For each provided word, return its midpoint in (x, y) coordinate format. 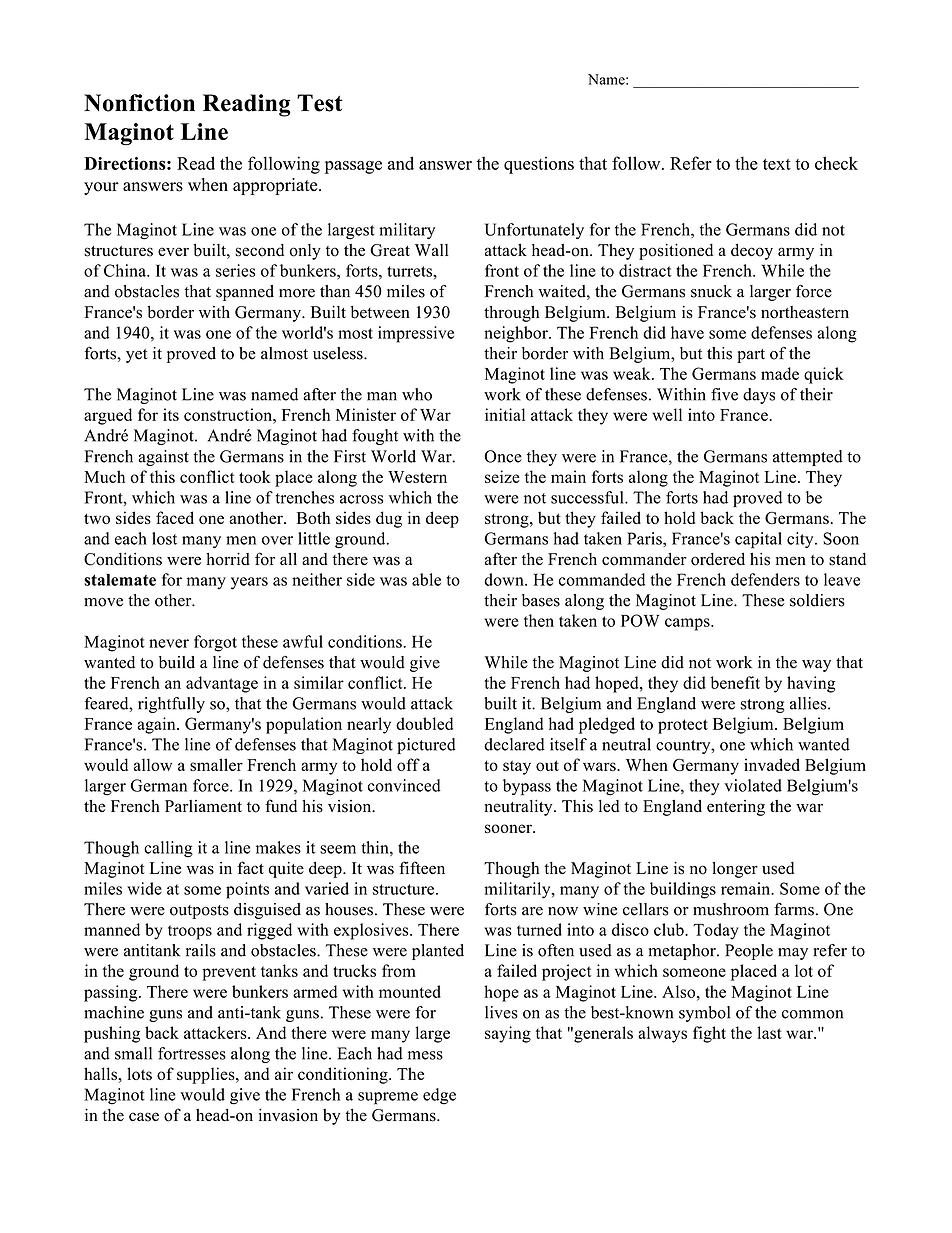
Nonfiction (139, 103)
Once (503, 456)
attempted (808, 458)
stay (517, 767)
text (777, 164)
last (769, 1032)
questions (539, 165)
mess (425, 1055)
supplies (207, 1075)
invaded (772, 764)
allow (153, 764)
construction (229, 414)
